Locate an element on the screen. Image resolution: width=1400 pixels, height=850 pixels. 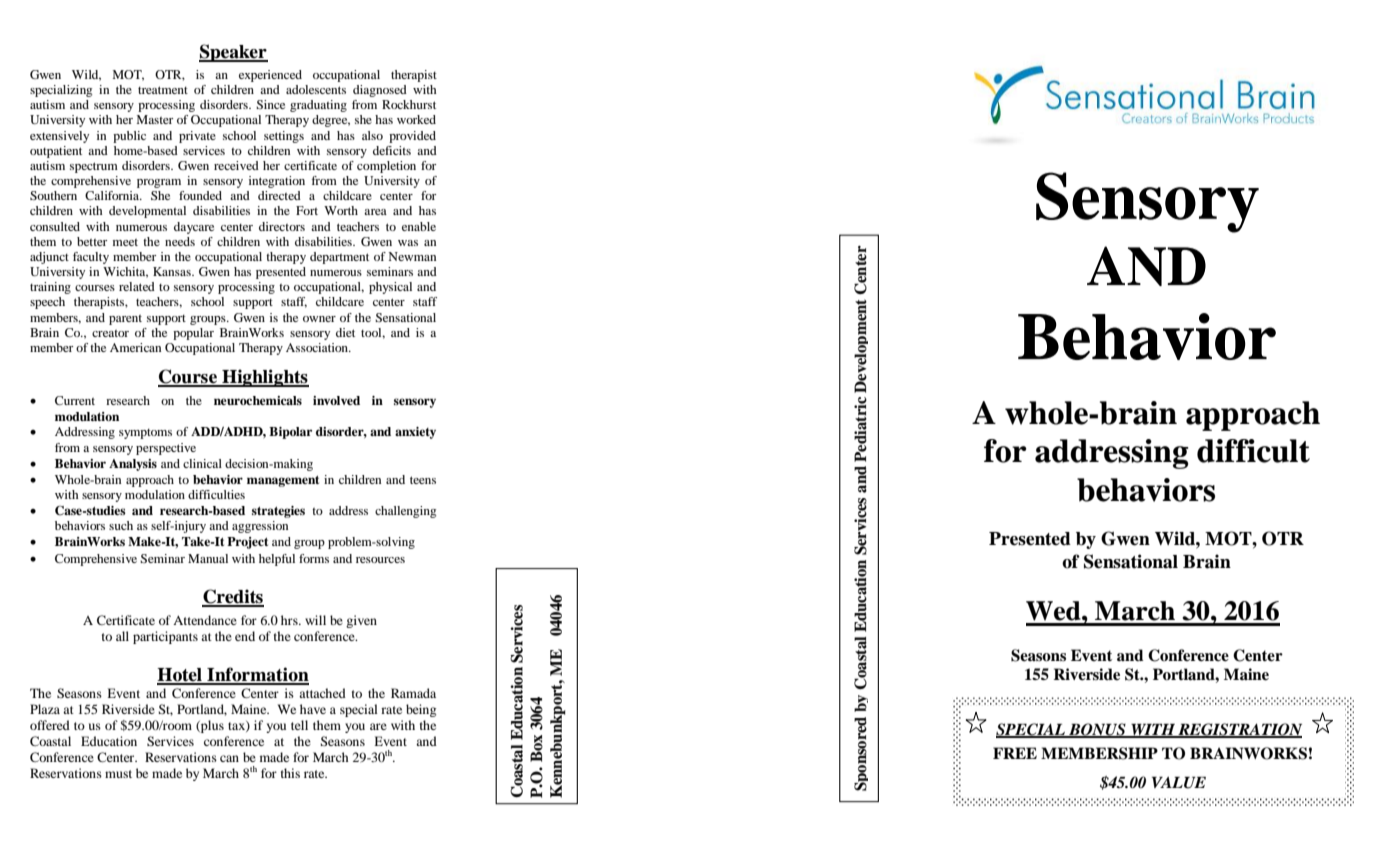
being is located at coordinates (421, 710).
